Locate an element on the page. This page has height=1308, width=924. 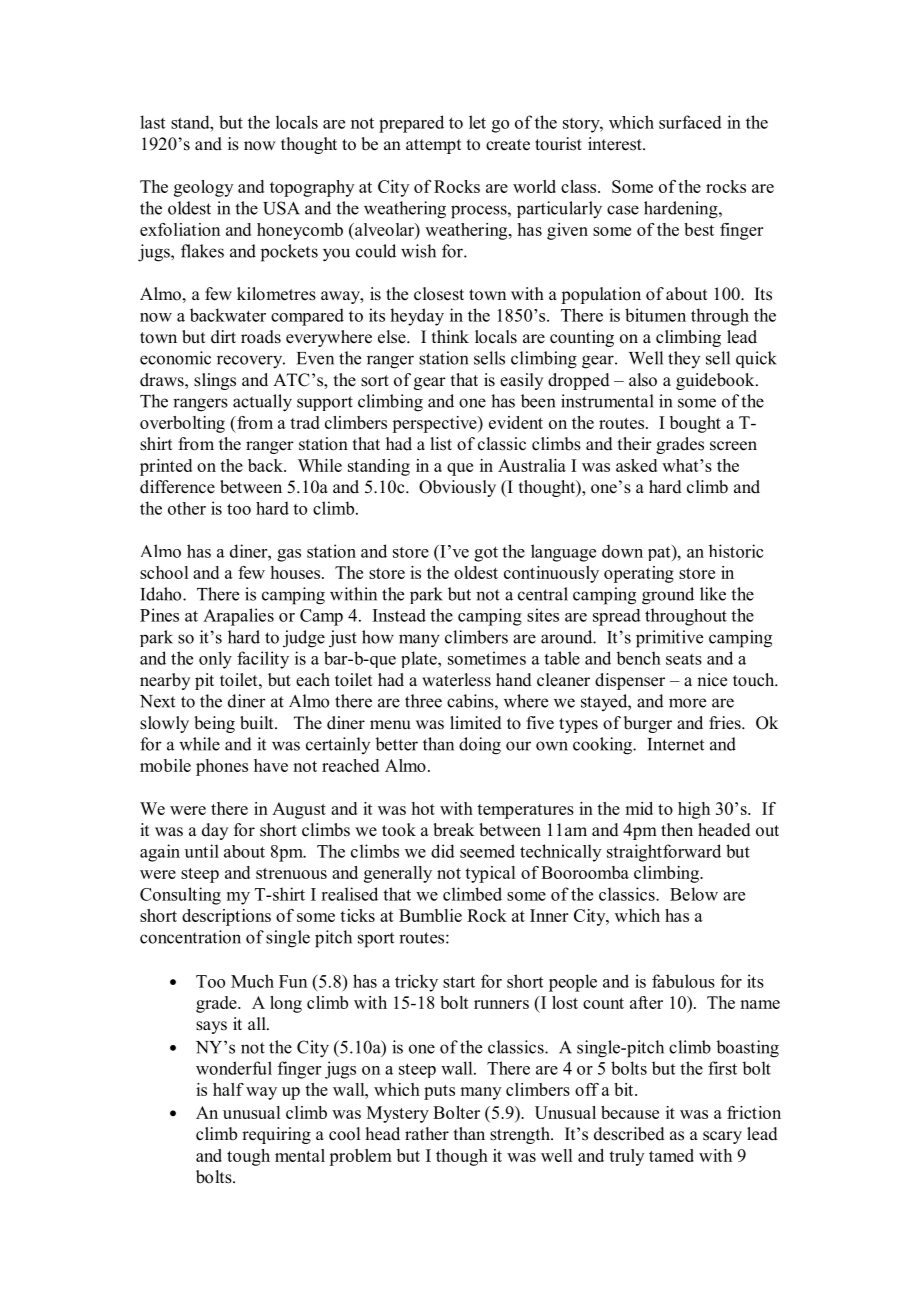
perspective is located at coordinates (435, 424).
